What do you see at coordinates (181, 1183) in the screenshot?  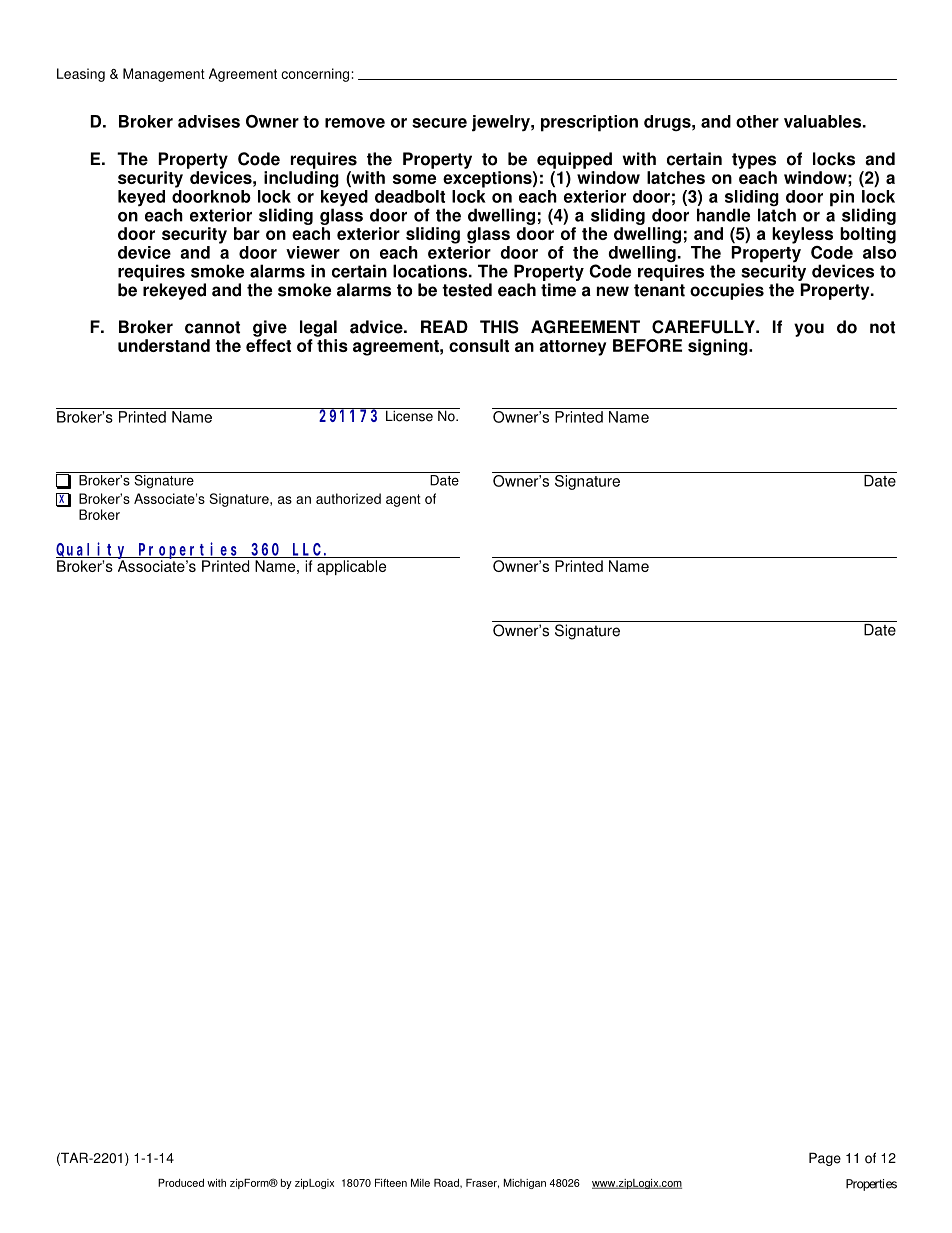 I see `Produced` at bounding box center [181, 1183].
